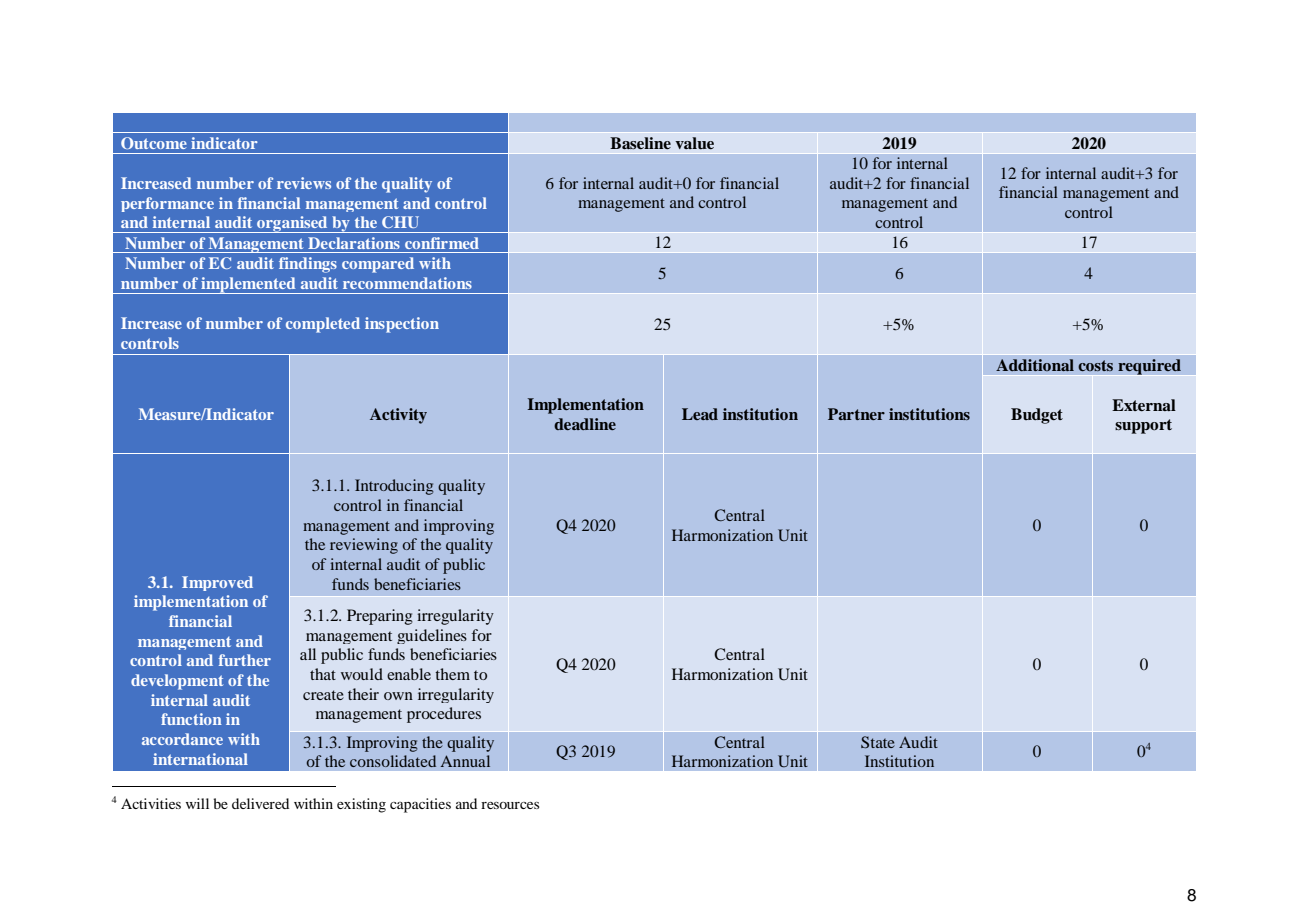 The height and width of the screenshot is (924, 1308). What do you see at coordinates (304, 183) in the screenshot?
I see `reviews` at bounding box center [304, 183].
